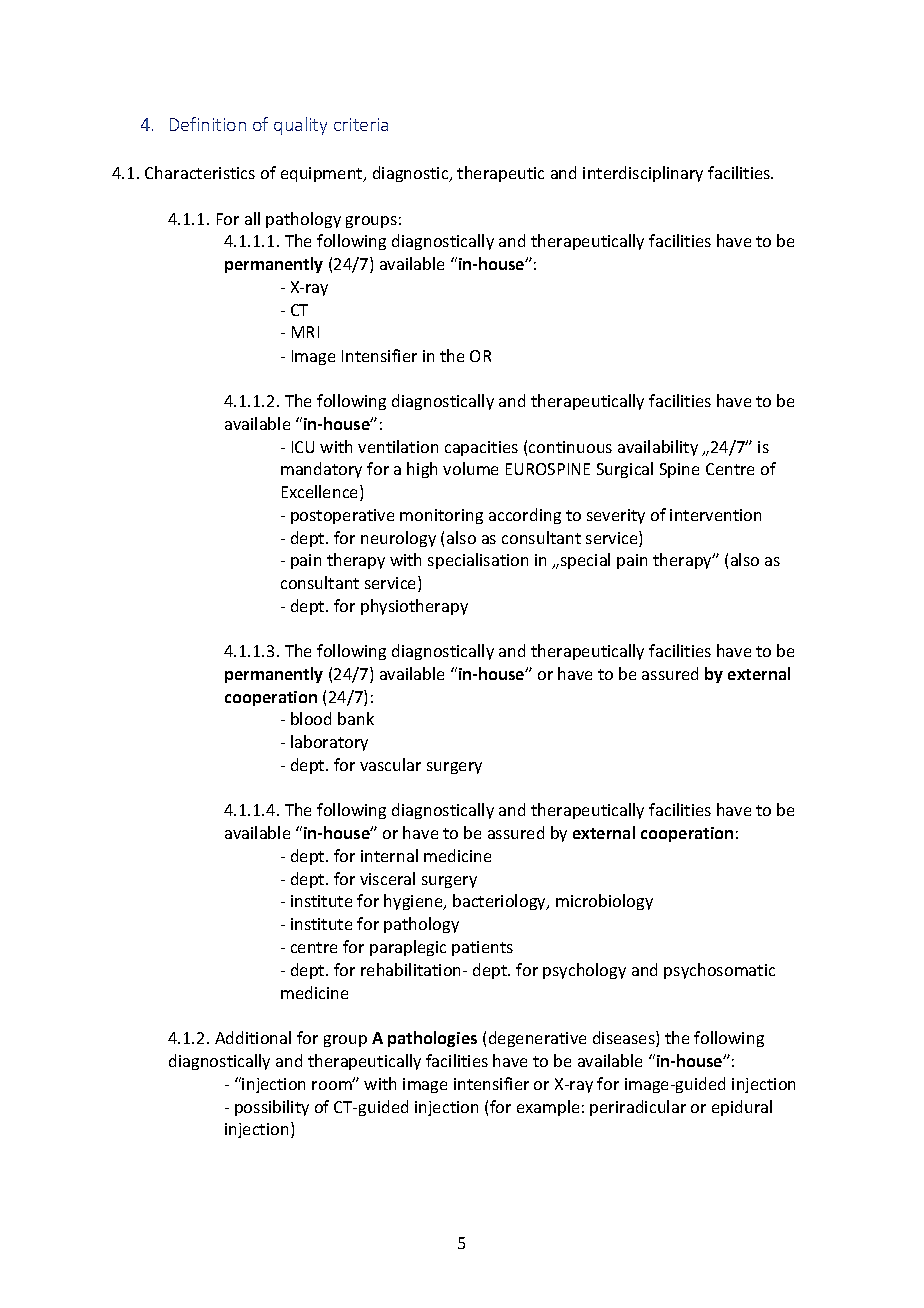  I want to click on possibility, so click(272, 1108).
